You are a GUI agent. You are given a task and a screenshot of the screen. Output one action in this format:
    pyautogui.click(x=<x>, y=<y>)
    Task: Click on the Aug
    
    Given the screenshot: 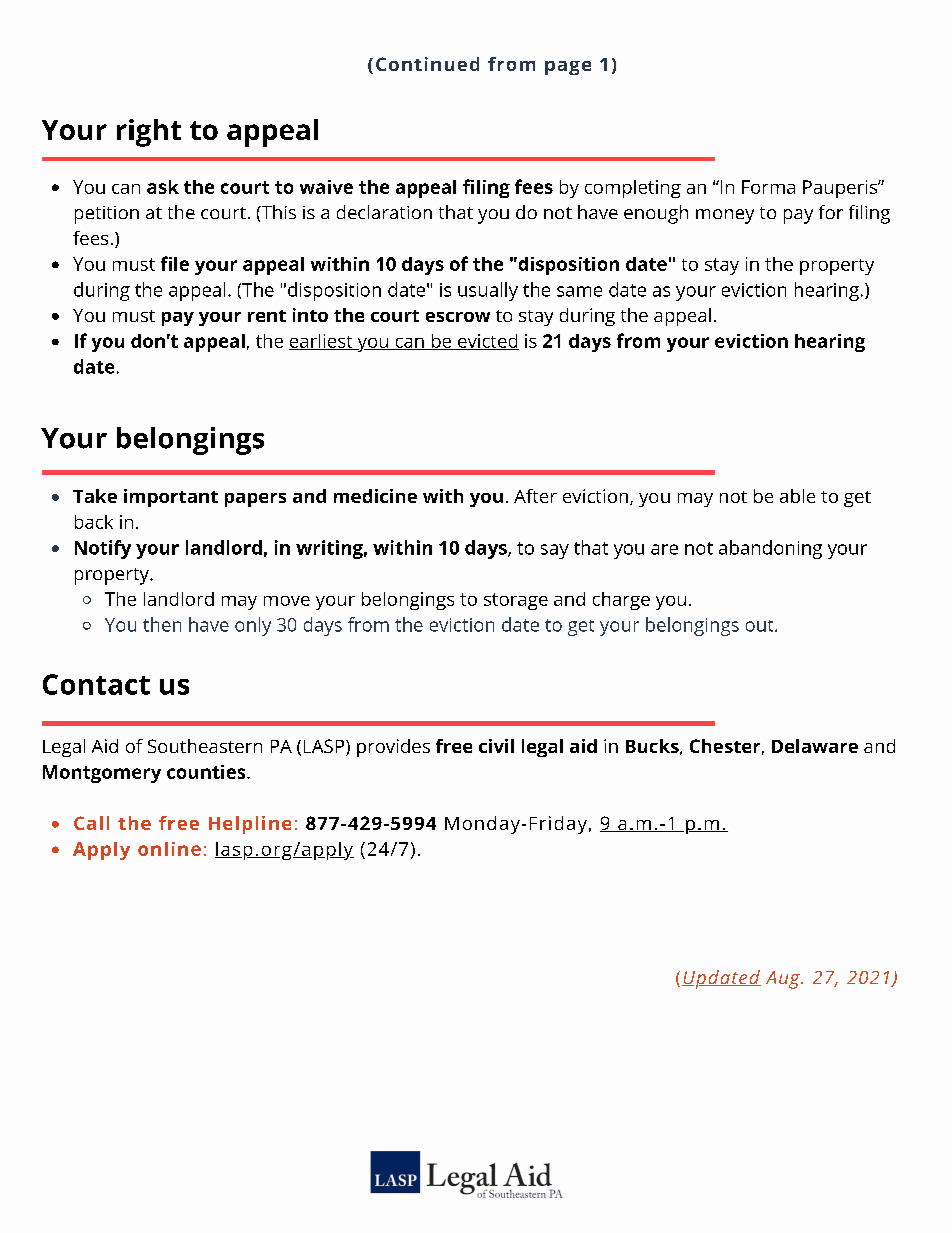 What is the action you would take?
    pyautogui.click(x=784, y=980)
